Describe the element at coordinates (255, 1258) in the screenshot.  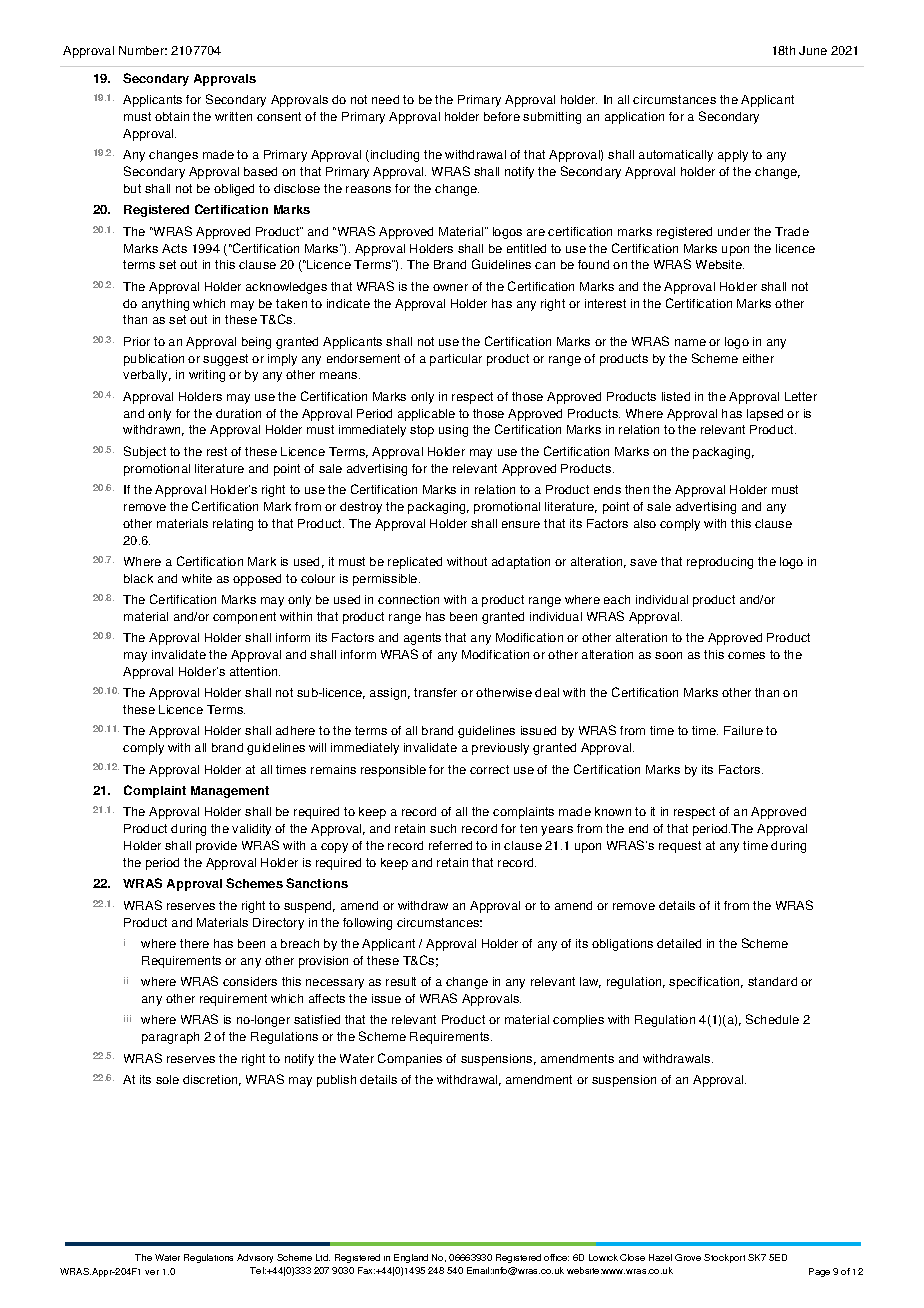
I see `Advisory` at that location.
